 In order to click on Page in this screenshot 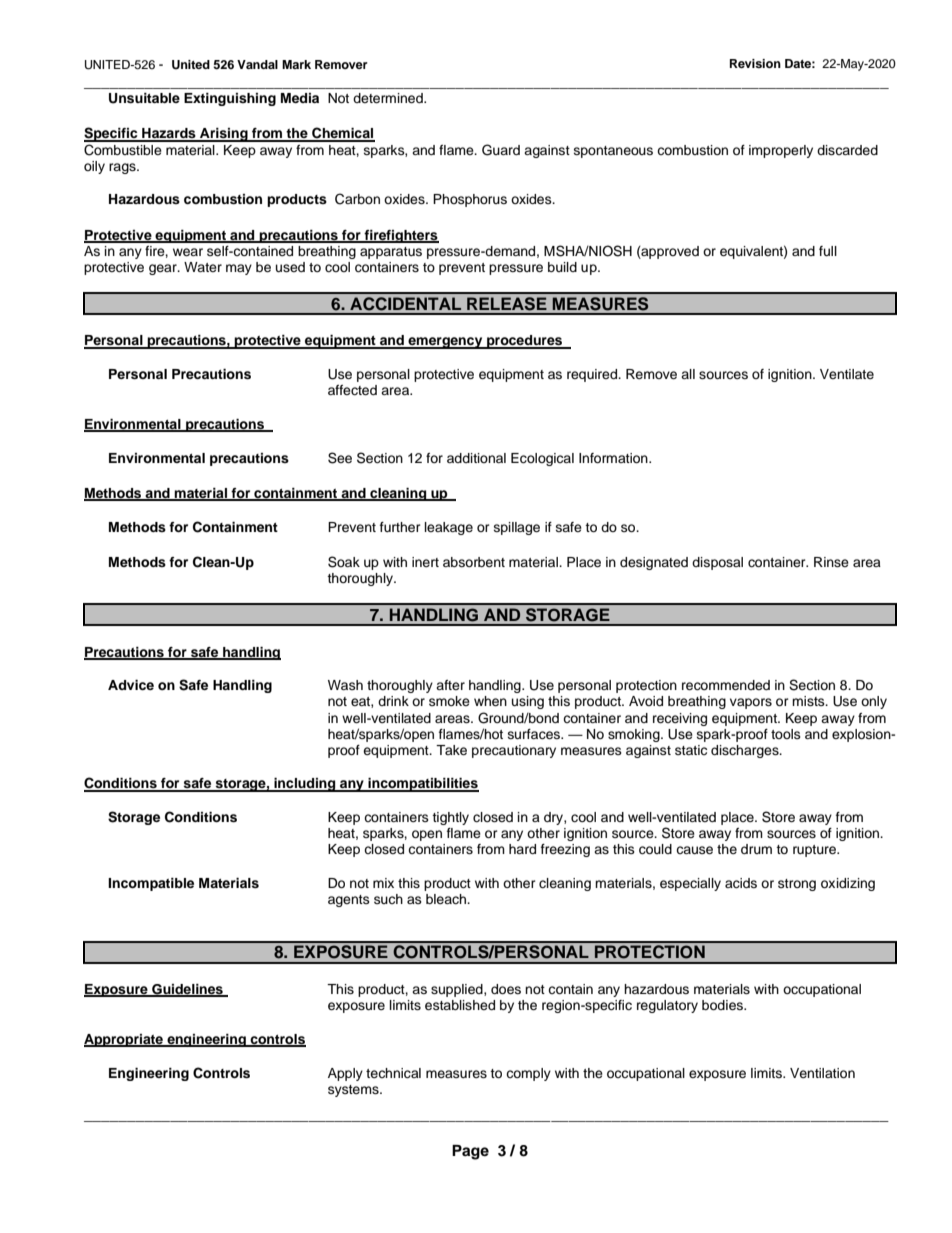, I will do `click(470, 1152)`.
